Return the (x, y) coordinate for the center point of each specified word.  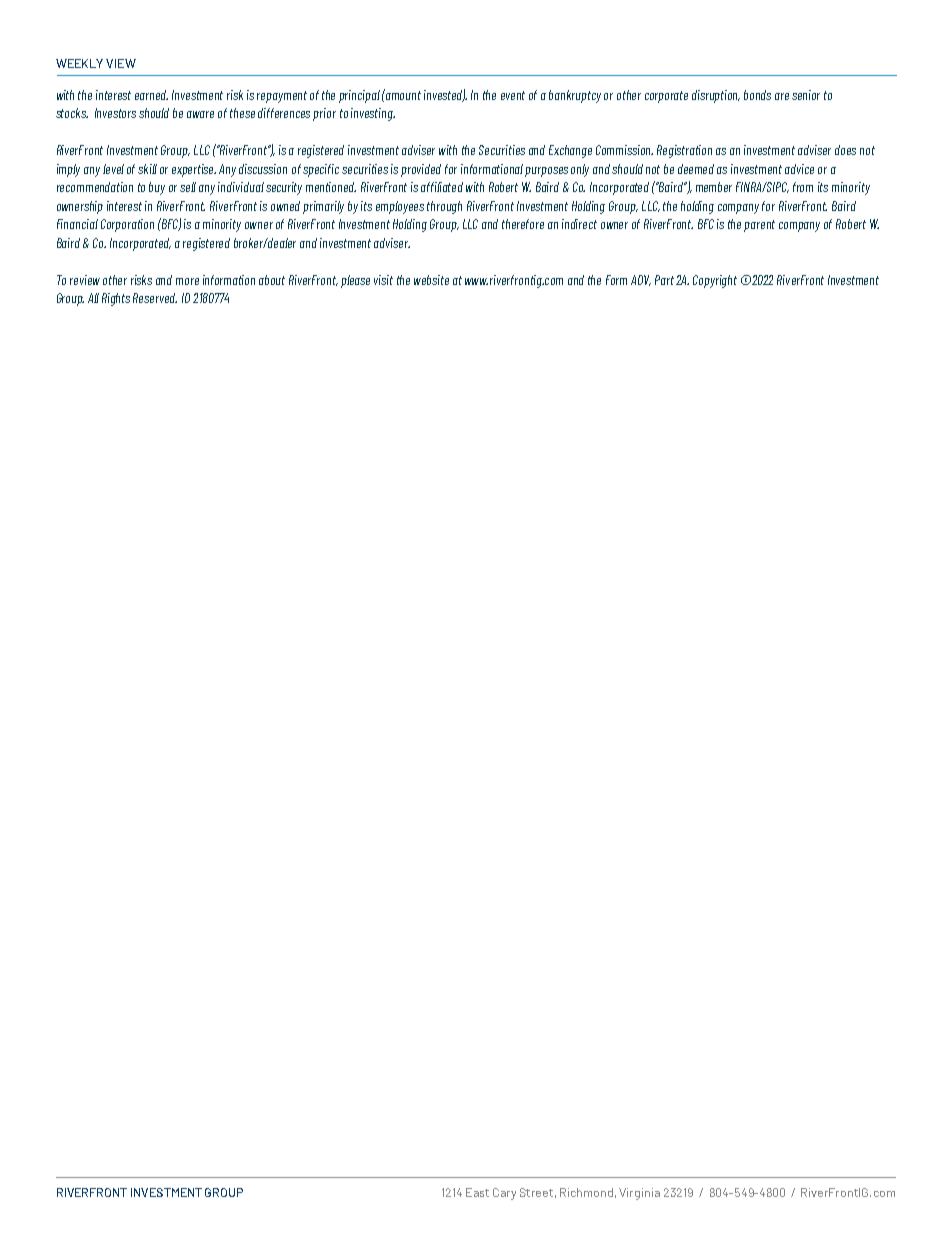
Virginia (639, 1194)
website (431, 280)
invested (445, 95)
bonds (757, 95)
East (477, 1192)
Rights (116, 299)
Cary (504, 1194)
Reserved (155, 298)
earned (151, 95)
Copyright (715, 281)
